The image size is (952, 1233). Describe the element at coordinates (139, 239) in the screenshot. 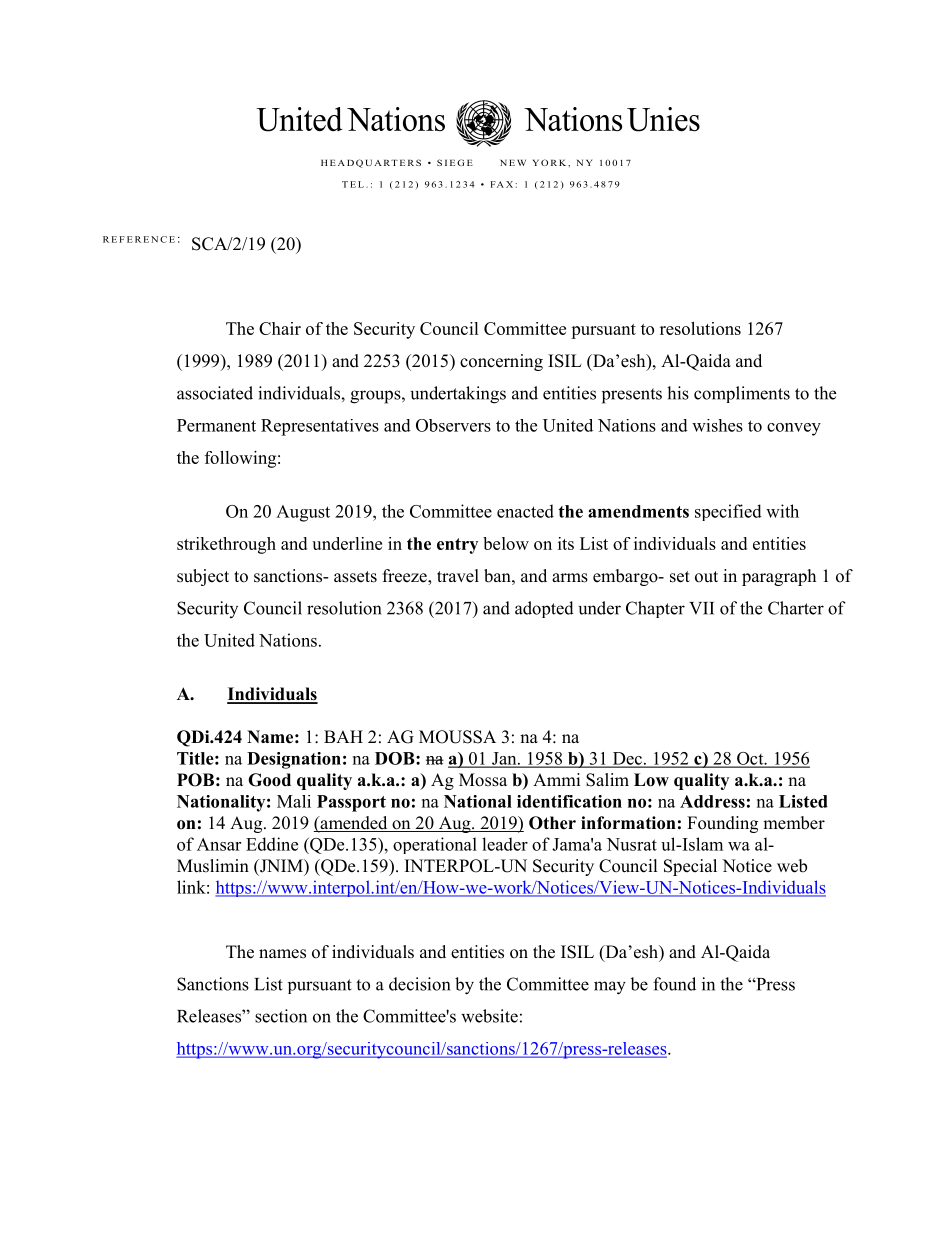

I see `REFERENCE` at that location.
